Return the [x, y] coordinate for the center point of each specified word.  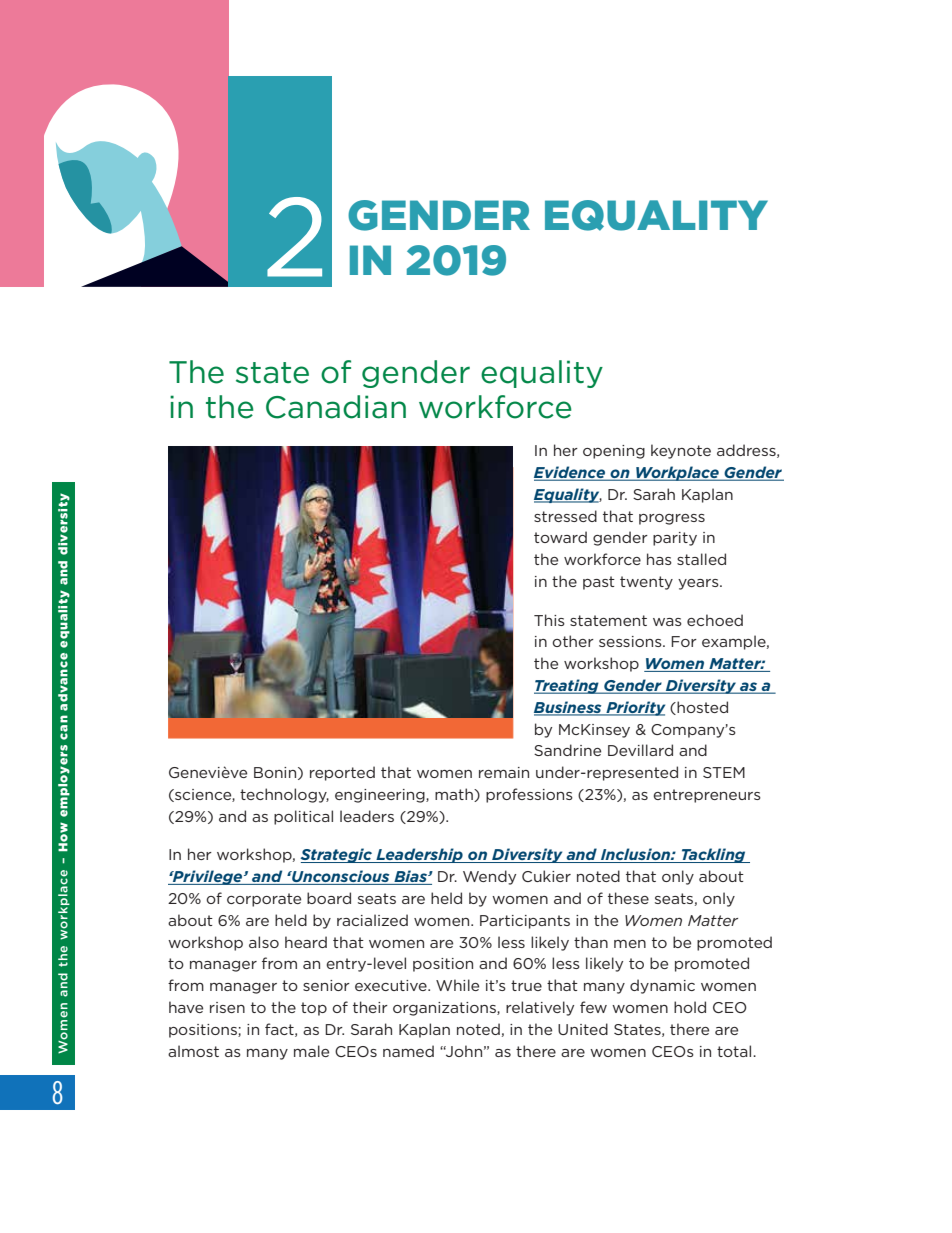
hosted [701, 708]
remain [504, 772]
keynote [681, 451]
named [408, 1051]
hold [690, 1007]
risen [227, 1007]
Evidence [571, 473]
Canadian [336, 407]
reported [342, 773]
